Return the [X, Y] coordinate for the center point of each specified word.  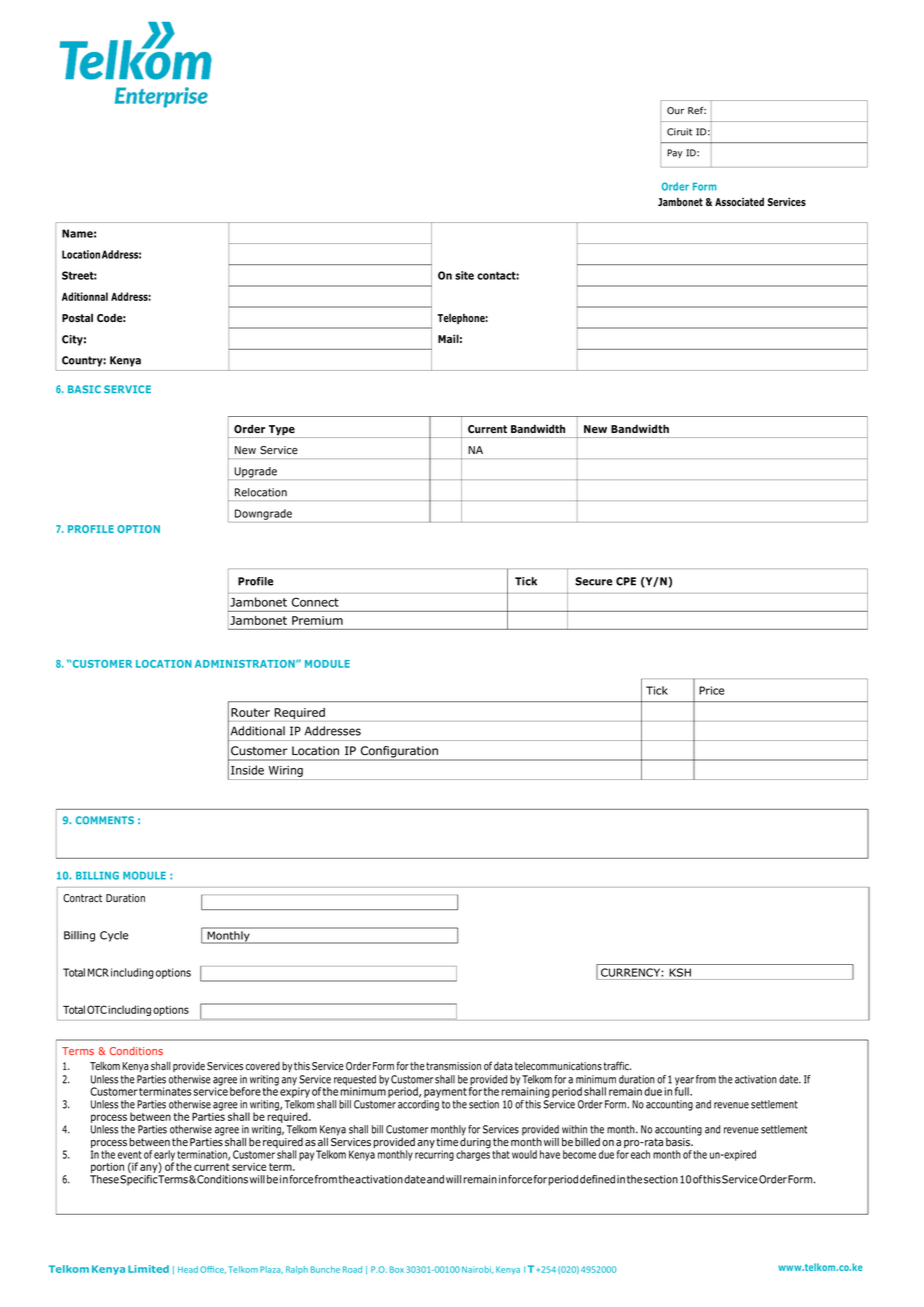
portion [108, 1169]
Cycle [114, 936]
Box [398, 1269]
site [464, 275]
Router [250, 712]
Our [676, 111]
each [640, 1154]
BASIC [84, 389]
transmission [453, 1066]
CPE [626, 581]
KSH [680, 972]
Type [282, 431]
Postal [77, 318]
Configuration [399, 753]
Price [711, 690]
